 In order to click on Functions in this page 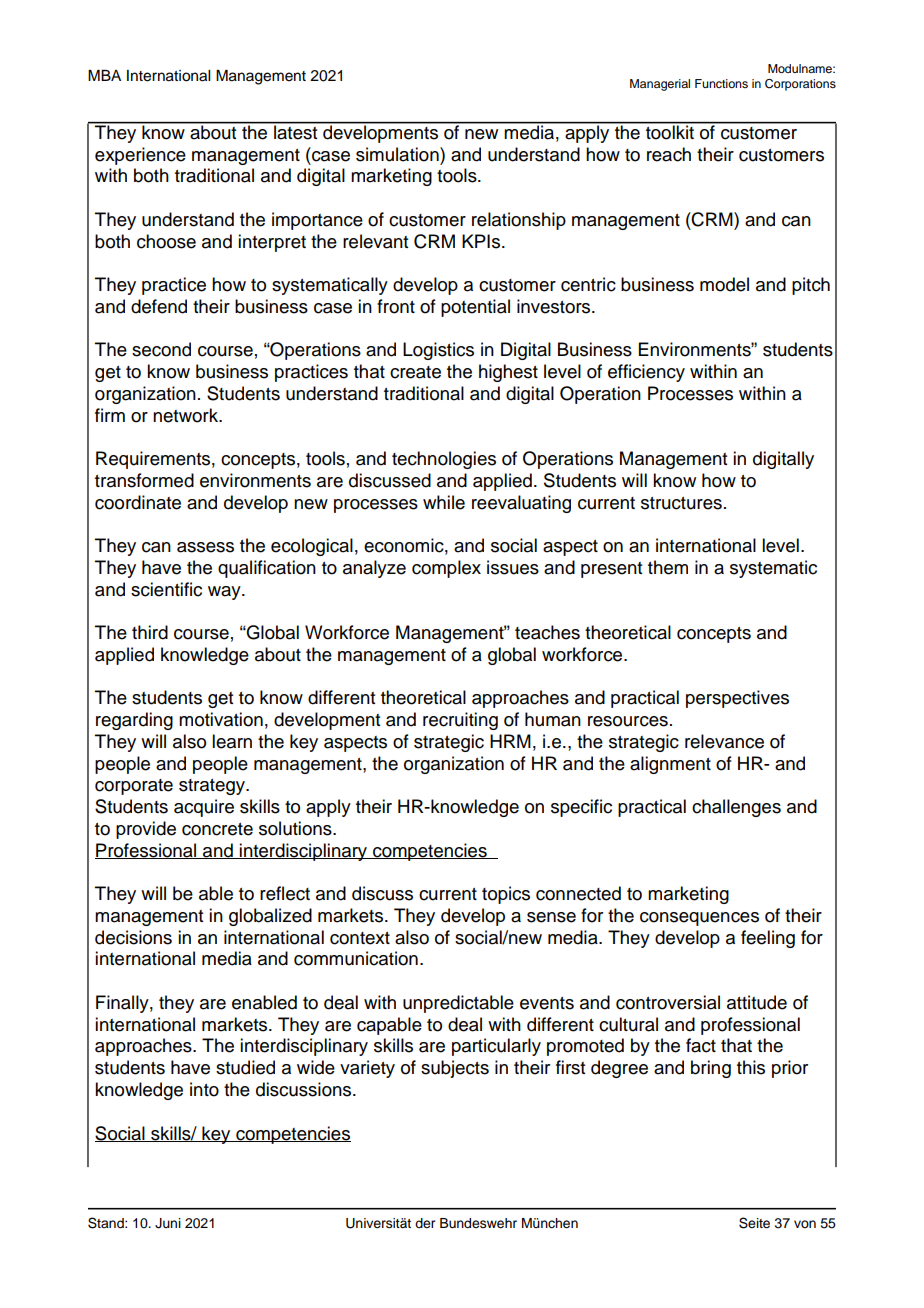, I will do `click(721, 83)`.
